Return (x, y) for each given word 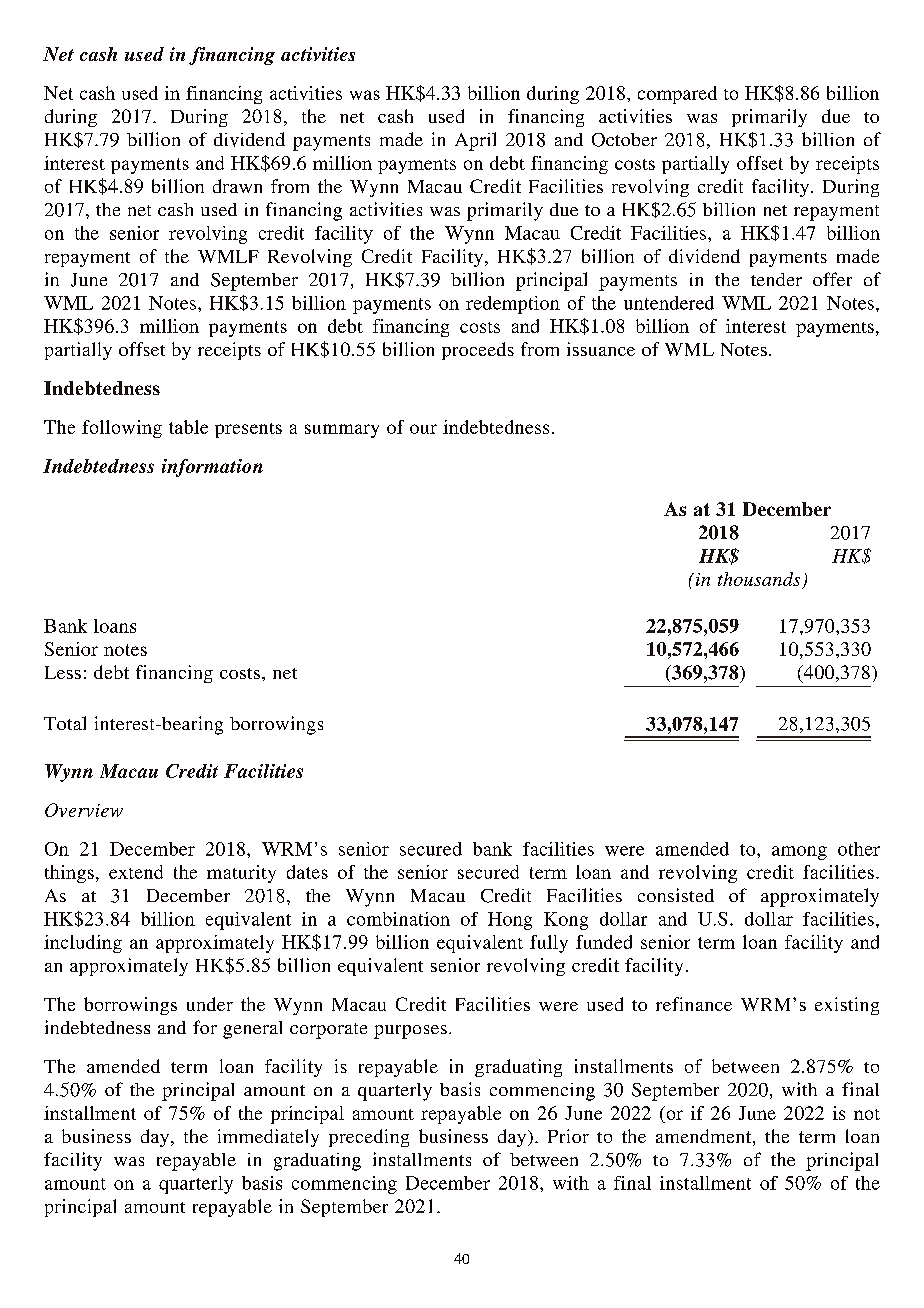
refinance (694, 1004)
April (475, 141)
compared (677, 95)
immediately (268, 1138)
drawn (237, 186)
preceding (369, 1138)
